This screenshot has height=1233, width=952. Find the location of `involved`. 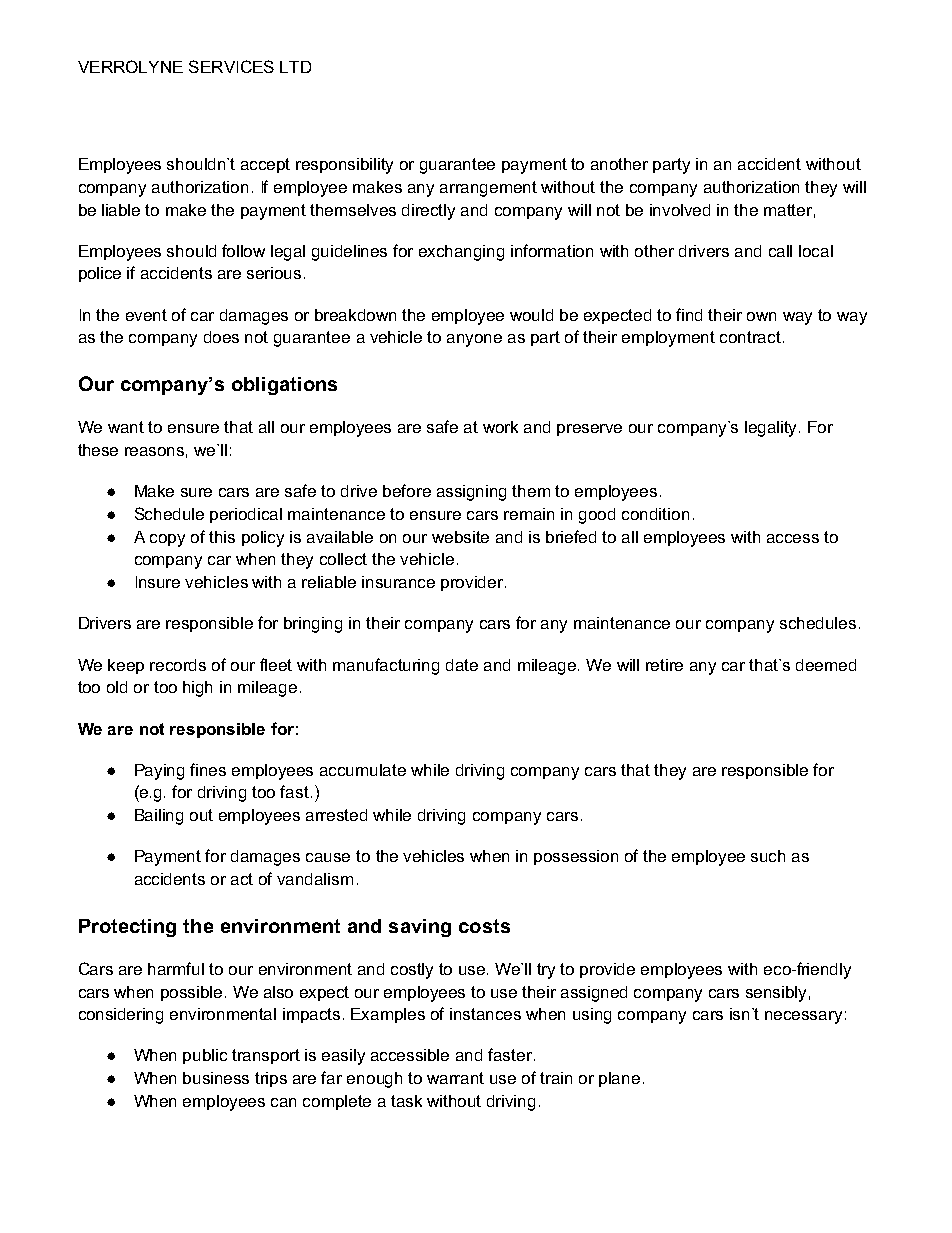

involved is located at coordinates (680, 210).
